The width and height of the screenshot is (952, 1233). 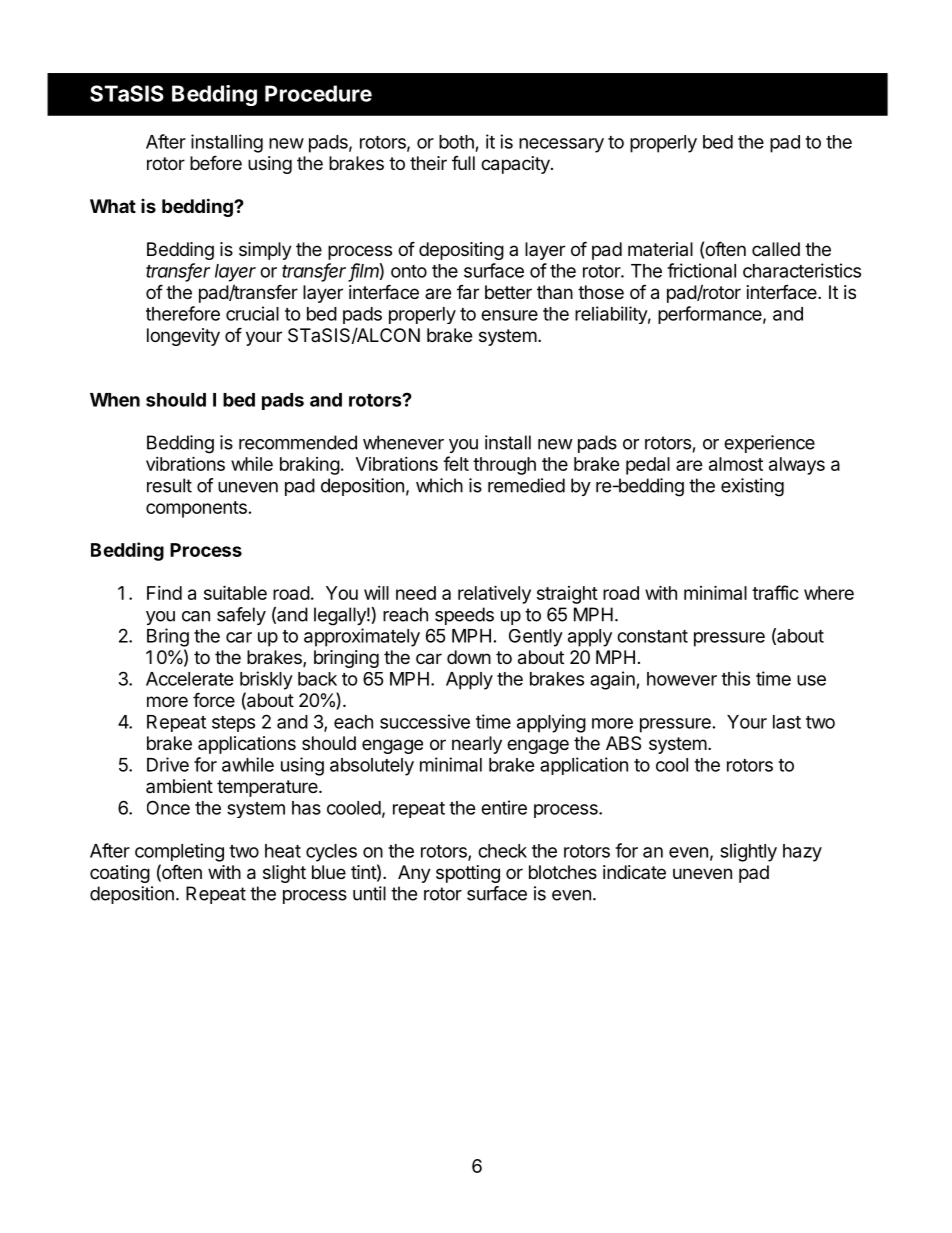 What do you see at coordinates (183, 313) in the screenshot?
I see `therefore` at bounding box center [183, 313].
